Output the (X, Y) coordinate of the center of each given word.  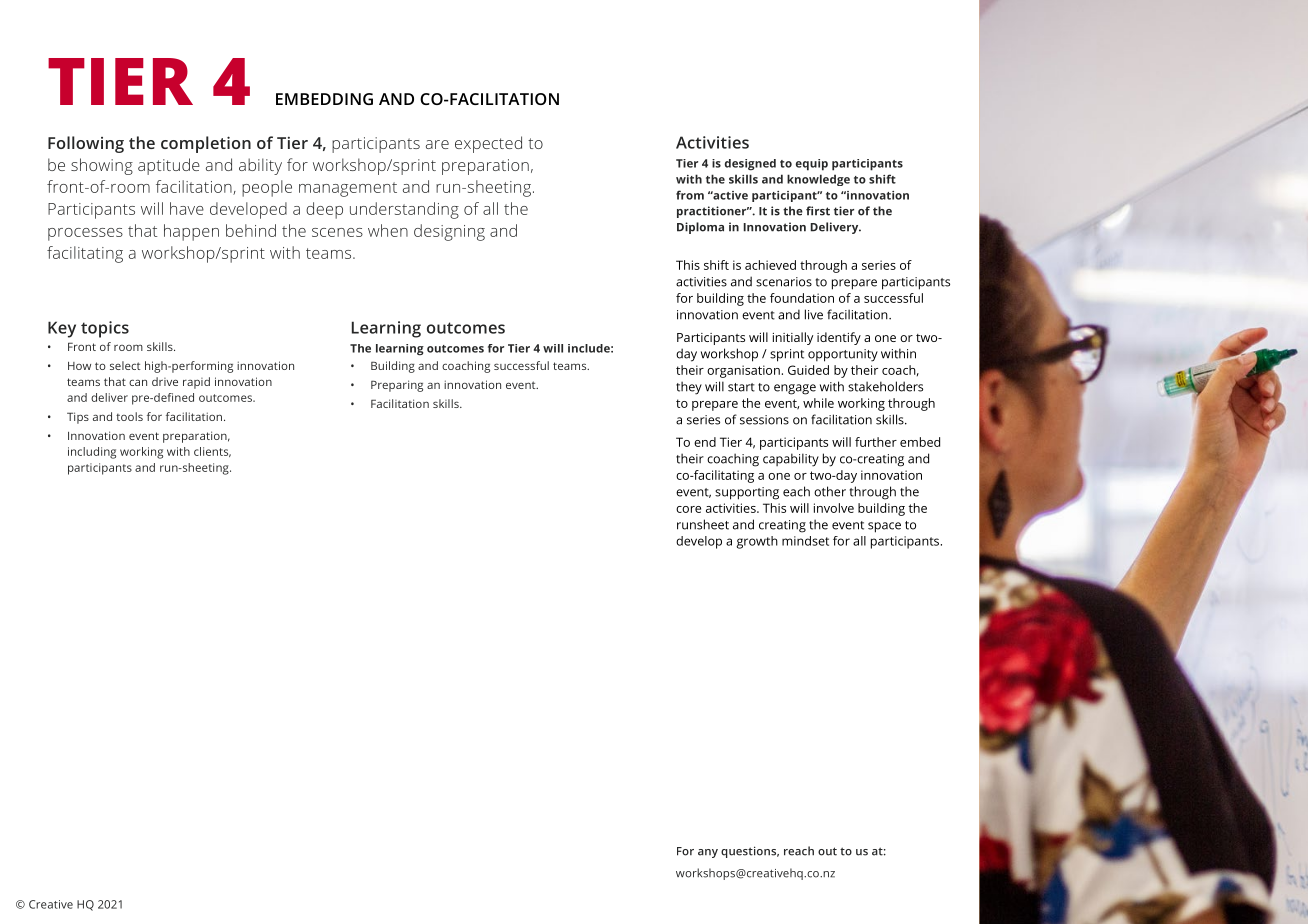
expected (488, 144)
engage (795, 389)
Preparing (397, 386)
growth (757, 542)
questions (750, 852)
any (708, 853)
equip (812, 165)
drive (165, 381)
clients (212, 452)
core (688, 509)
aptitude (169, 166)
